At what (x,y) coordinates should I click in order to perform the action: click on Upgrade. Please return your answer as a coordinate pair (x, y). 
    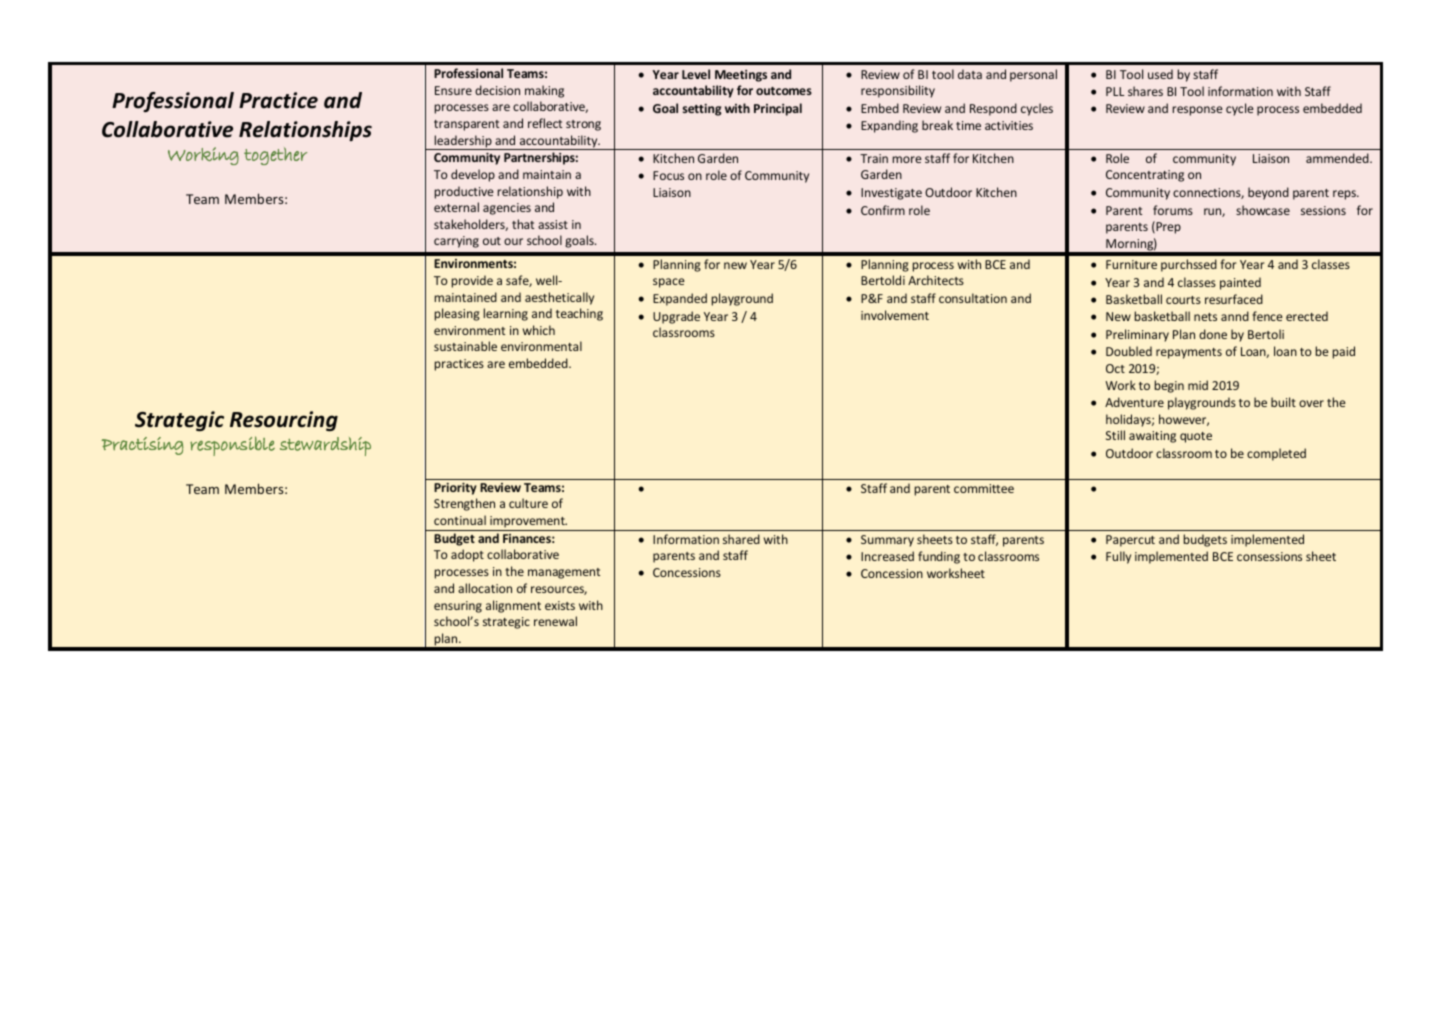
    Looking at the image, I should click on (676, 317).
